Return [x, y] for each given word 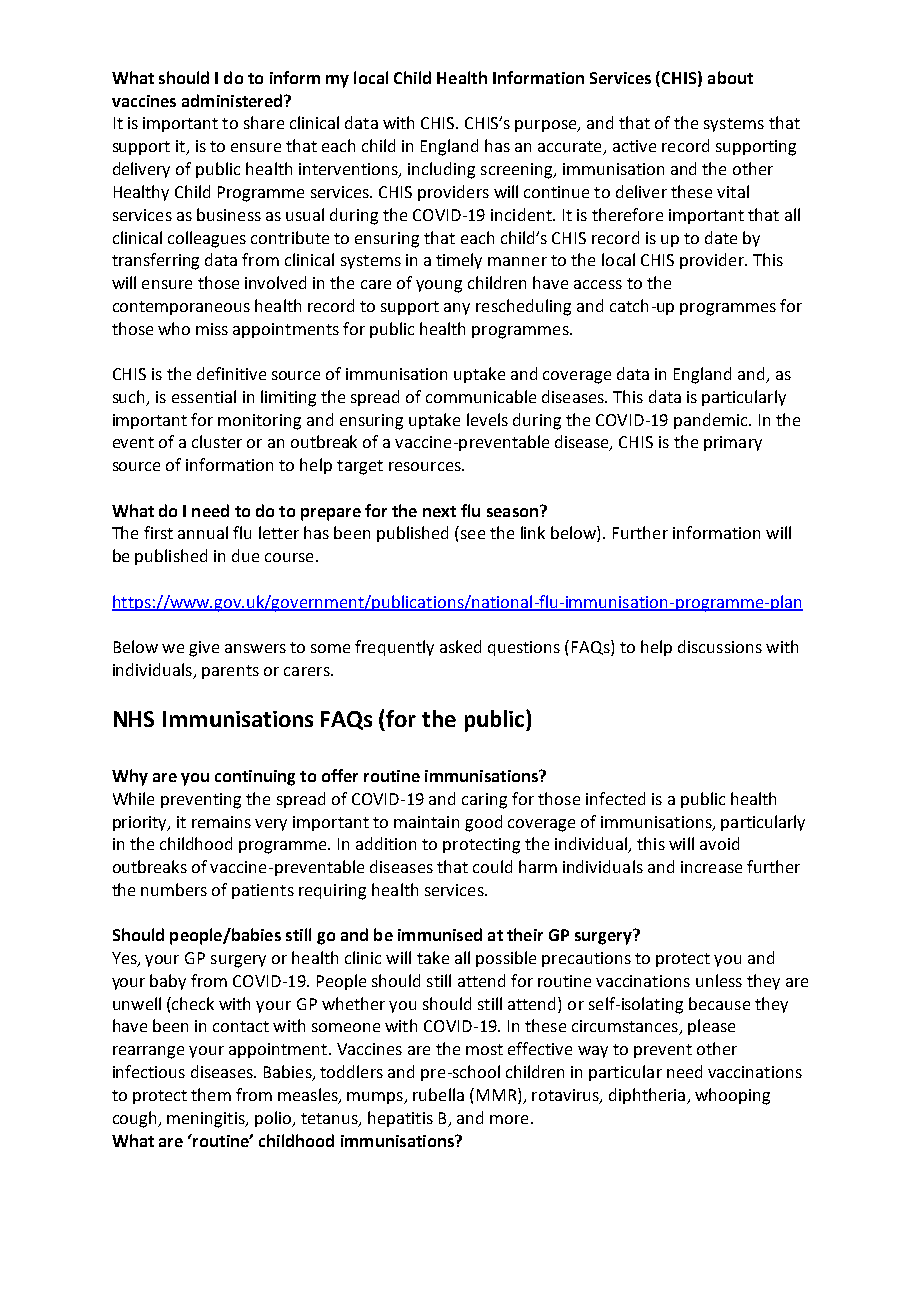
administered [233, 100]
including [441, 170]
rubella [438, 1094]
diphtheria [647, 1096]
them [211, 1094]
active [634, 146]
